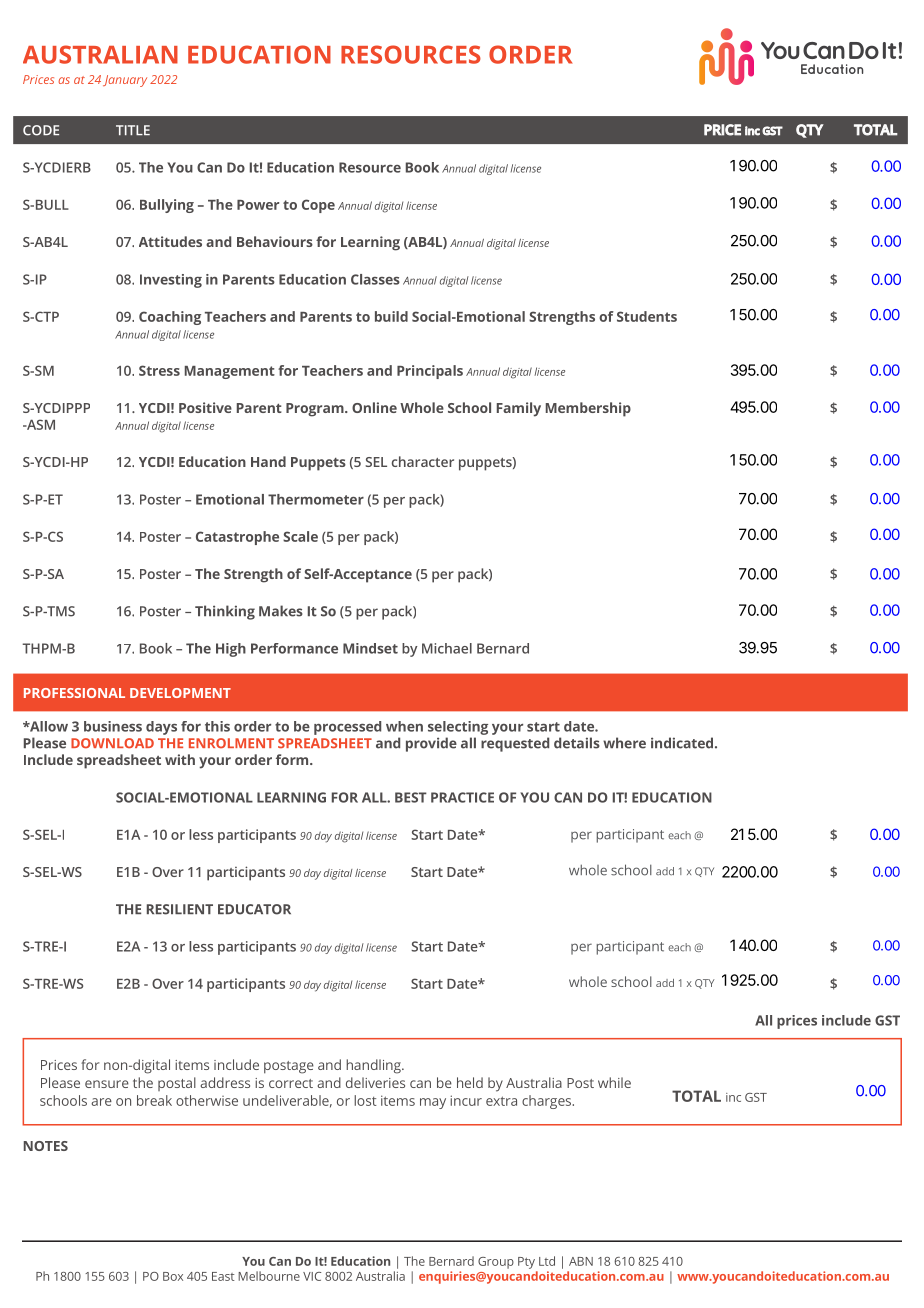 The height and width of the page is (1308, 924). What do you see at coordinates (173, 1276) in the page?
I see `Box` at bounding box center [173, 1276].
